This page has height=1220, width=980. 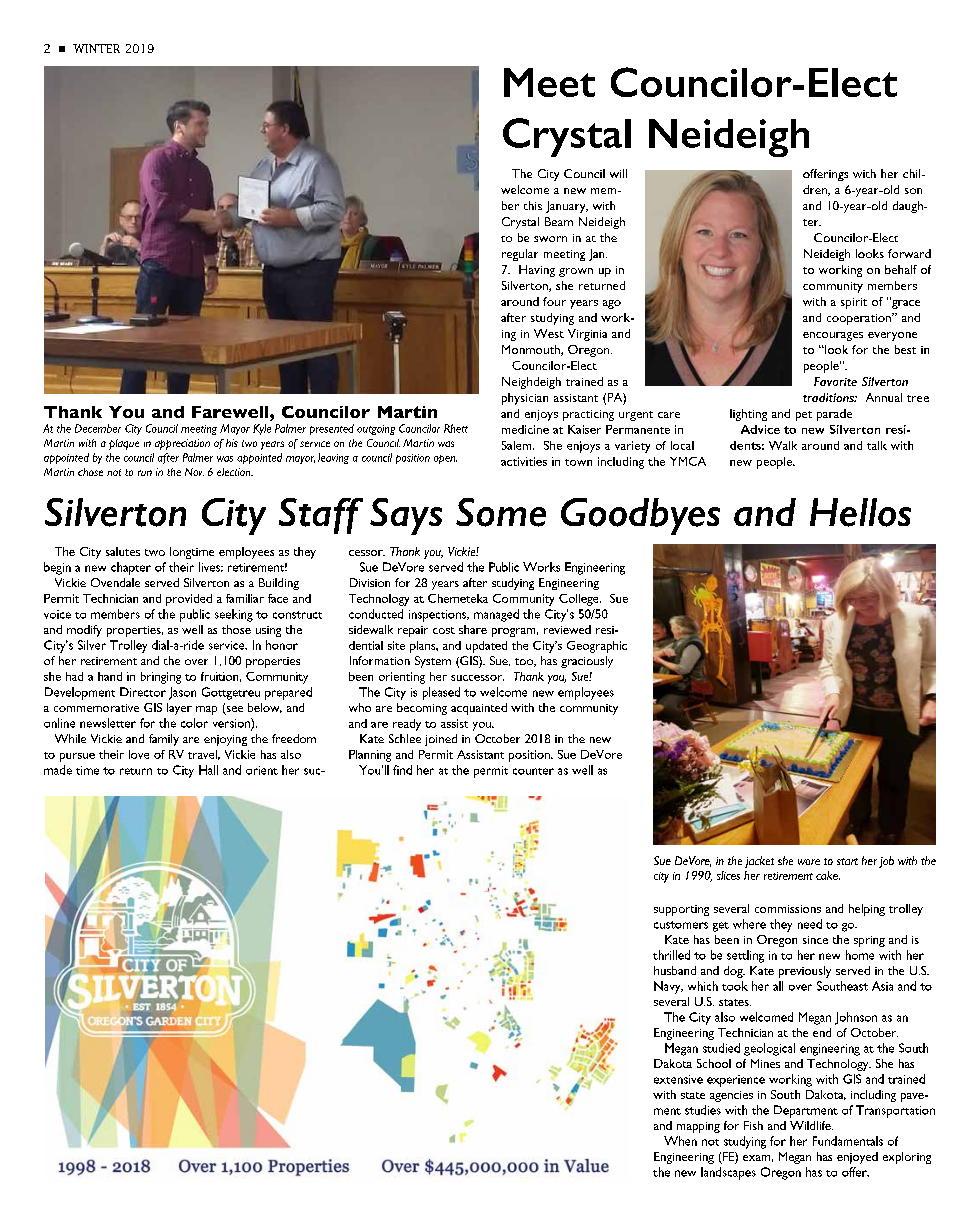 I want to click on mapping, so click(x=698, y=1127).
